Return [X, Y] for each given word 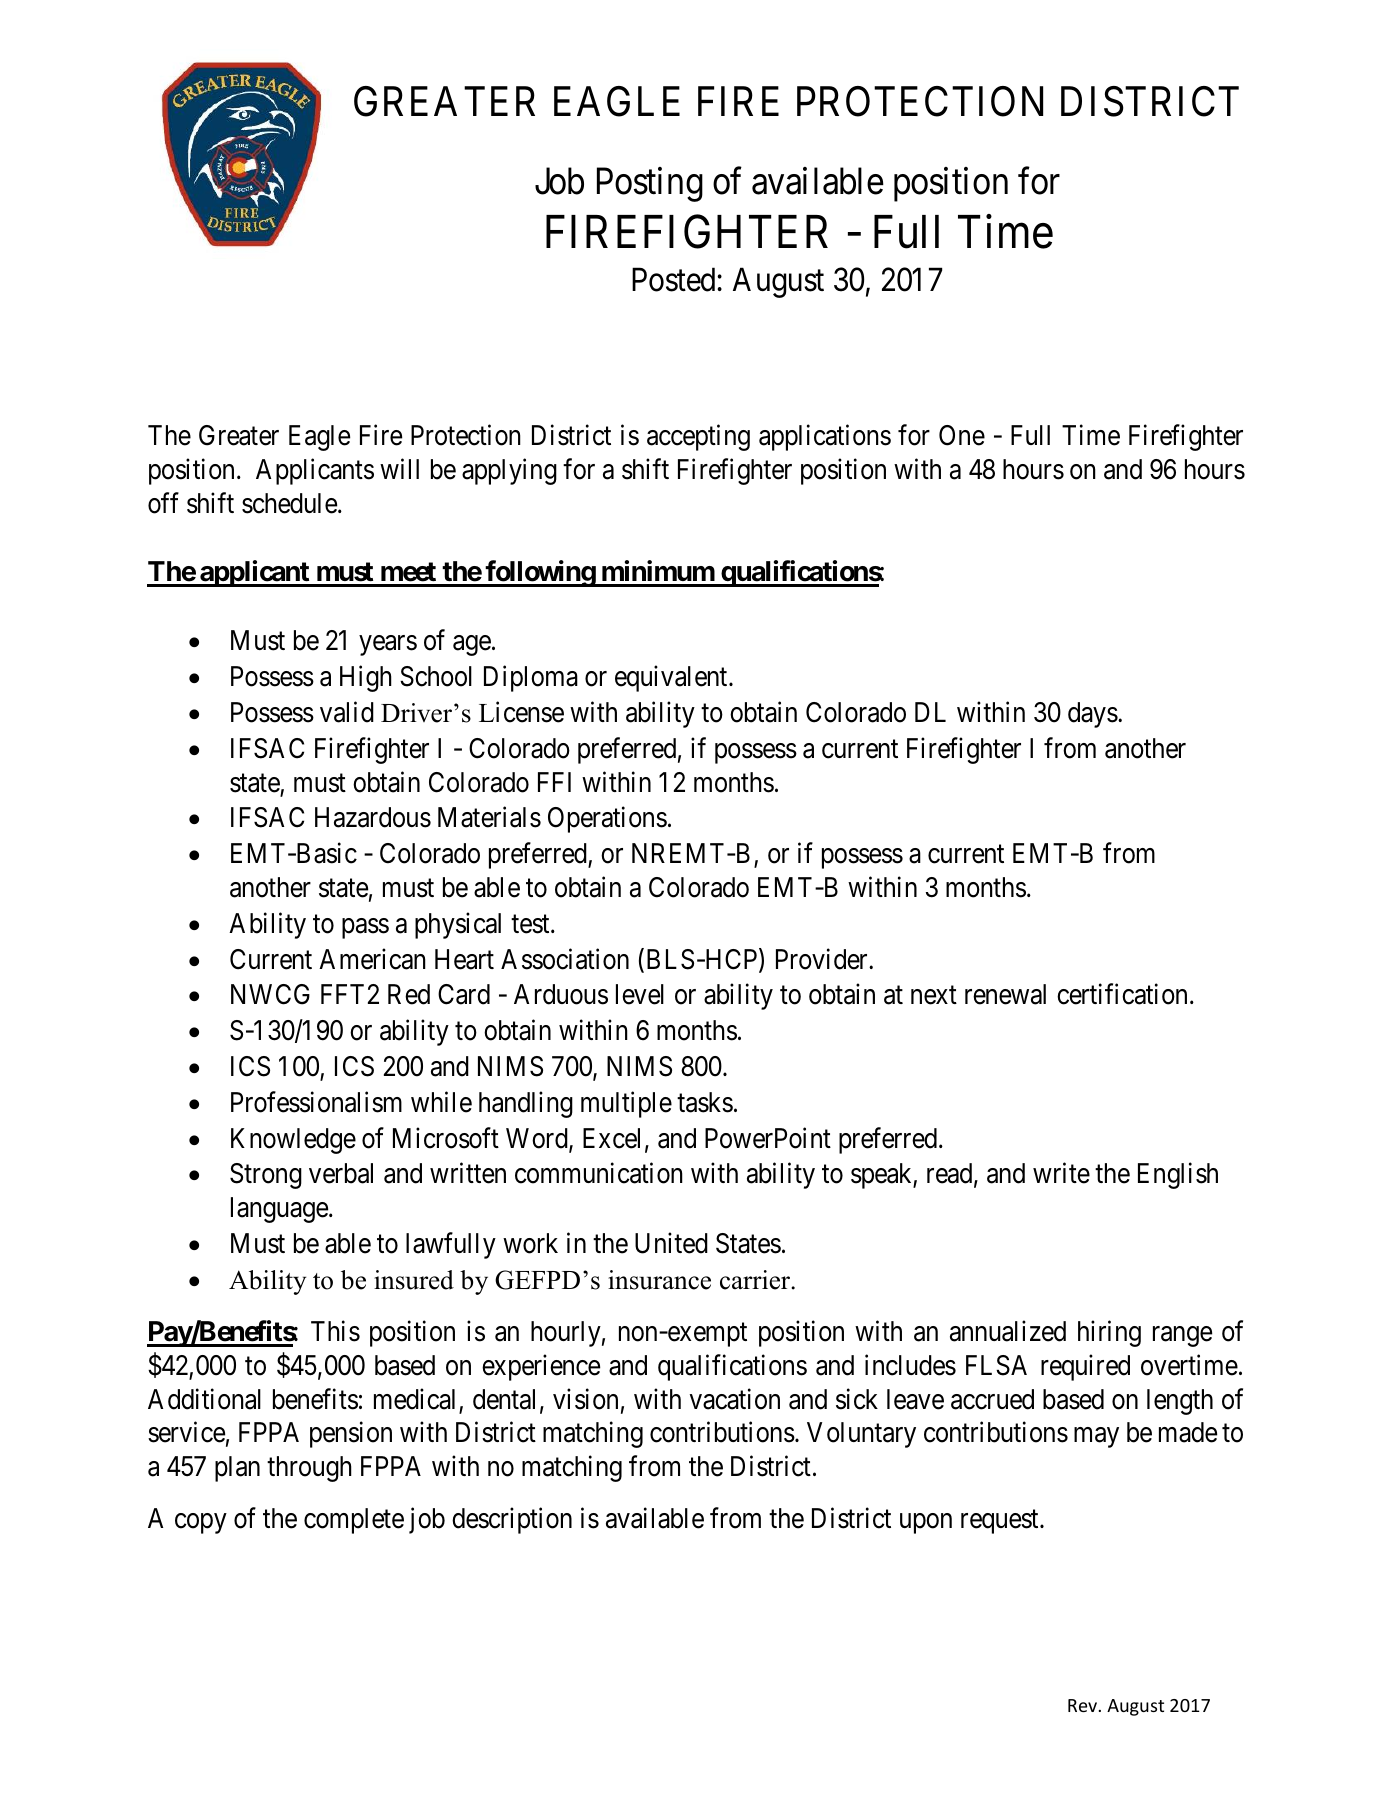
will [399, 468]
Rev [1084, 1705]
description [512, 1520]
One [962, 435]
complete [354, 1521]
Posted [675, 279]
